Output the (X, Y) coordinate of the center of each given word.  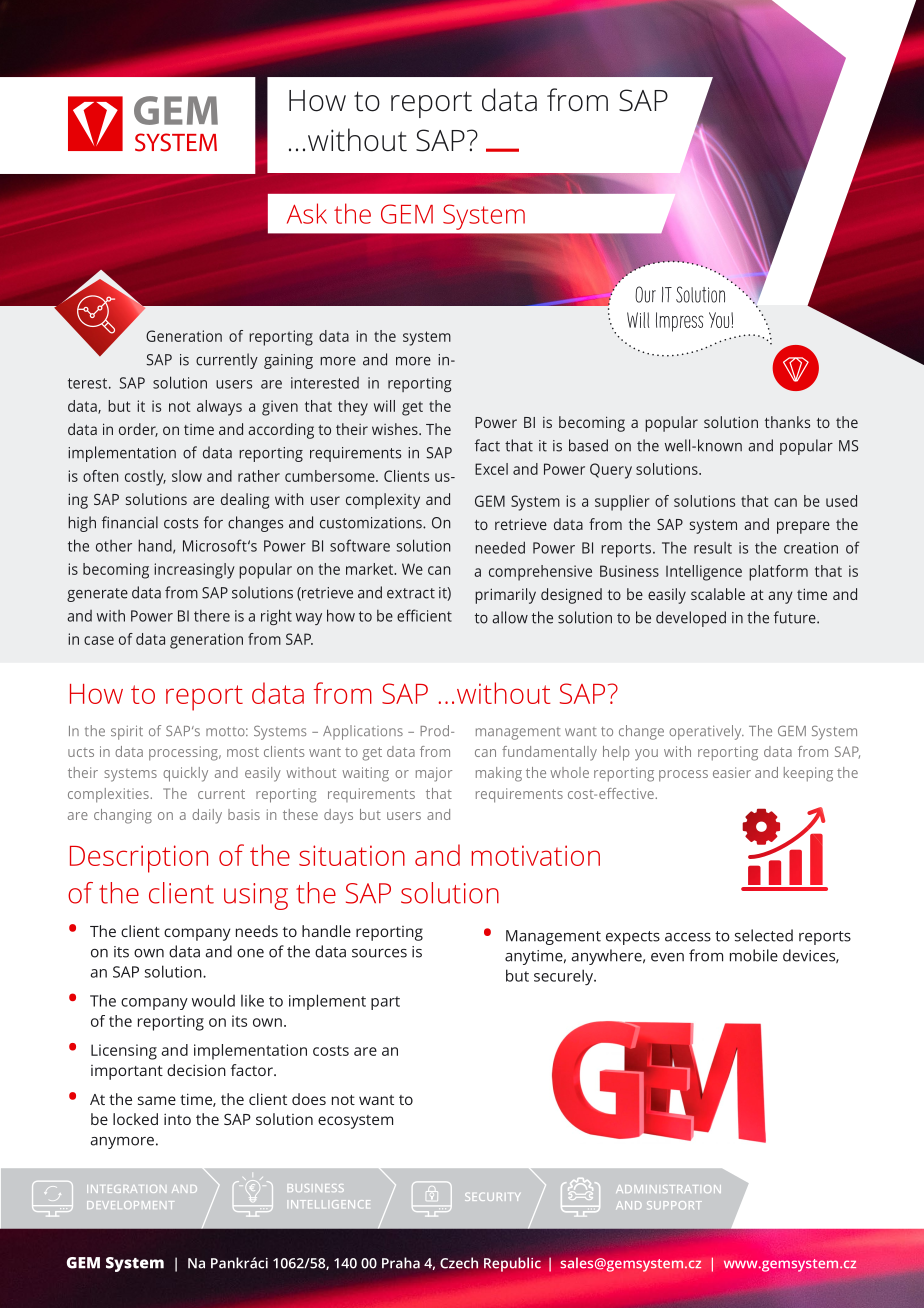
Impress (680, 322)
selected (764, 935)
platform (778, 573)
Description (139, 859)
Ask (307, 213)
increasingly (194, 571)
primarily (505, 596)
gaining (288, 361)
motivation (536, 855)
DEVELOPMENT (130, 1205)
